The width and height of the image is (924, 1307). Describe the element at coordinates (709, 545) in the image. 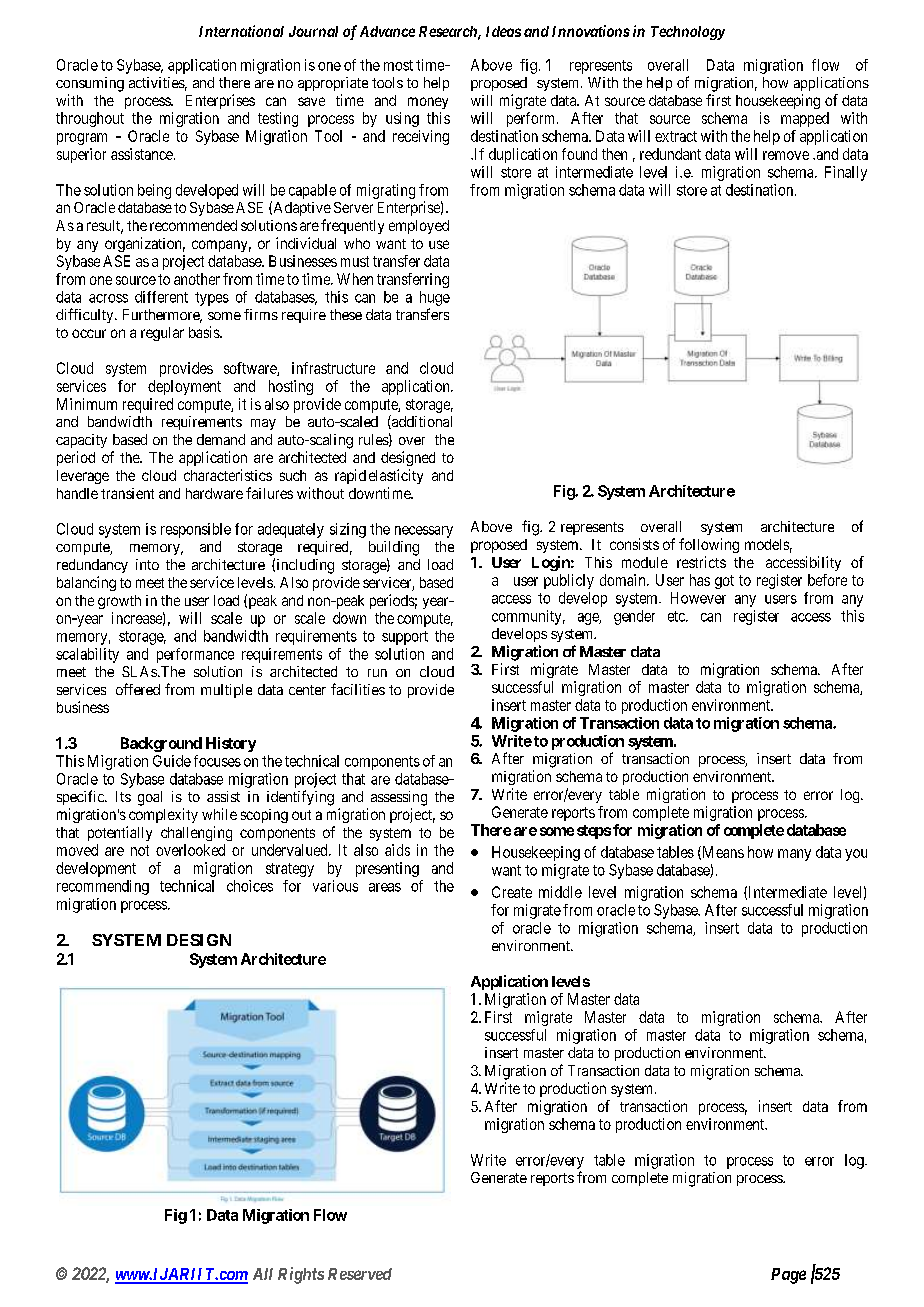

I see `following` at that location.
